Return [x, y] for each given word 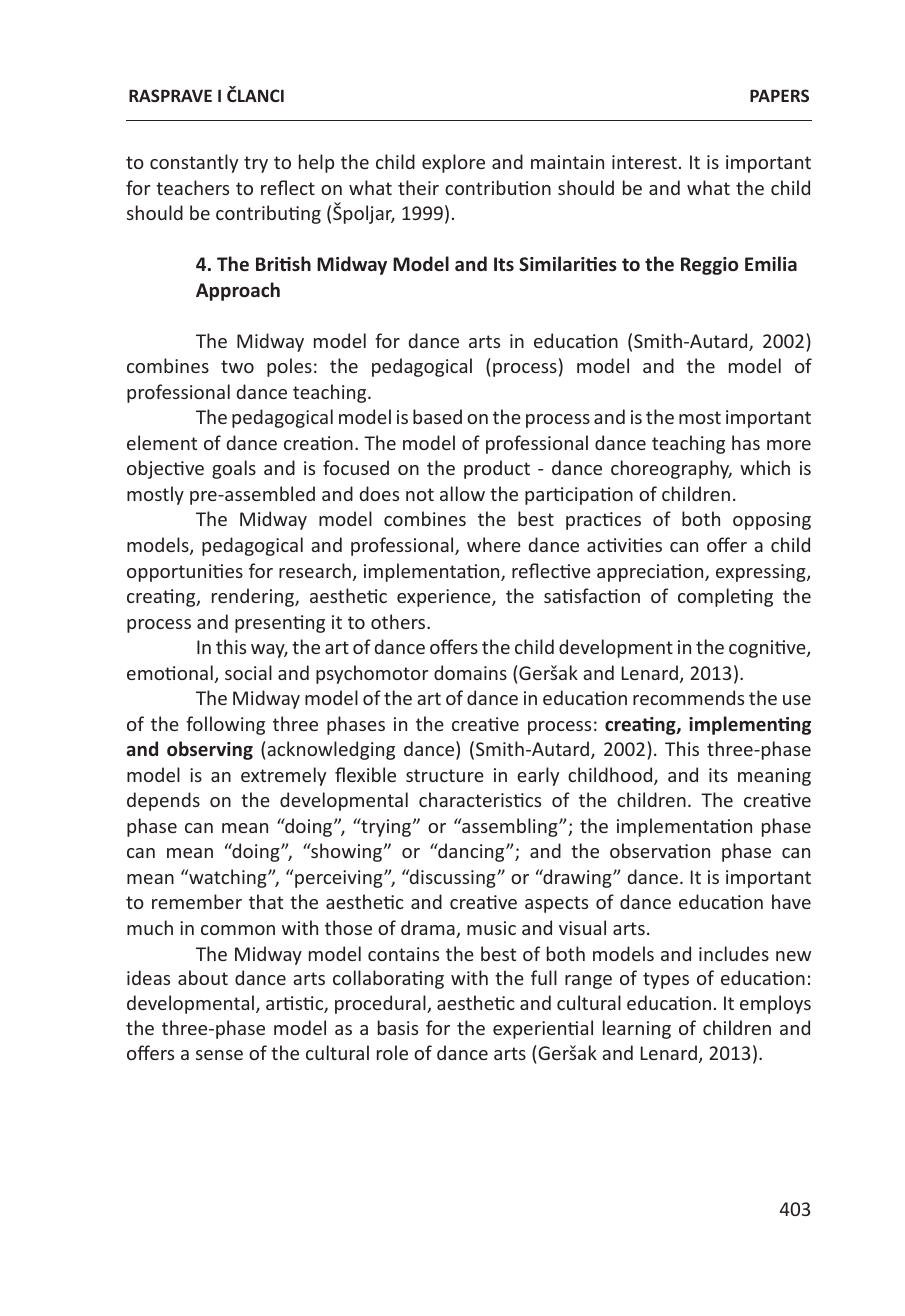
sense [219, 1055]
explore [453, 163]
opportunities [185, 573]
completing [725, 597]
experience [445, 598]
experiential [543, 1029]
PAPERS [779, 95]
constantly [194, 163]
